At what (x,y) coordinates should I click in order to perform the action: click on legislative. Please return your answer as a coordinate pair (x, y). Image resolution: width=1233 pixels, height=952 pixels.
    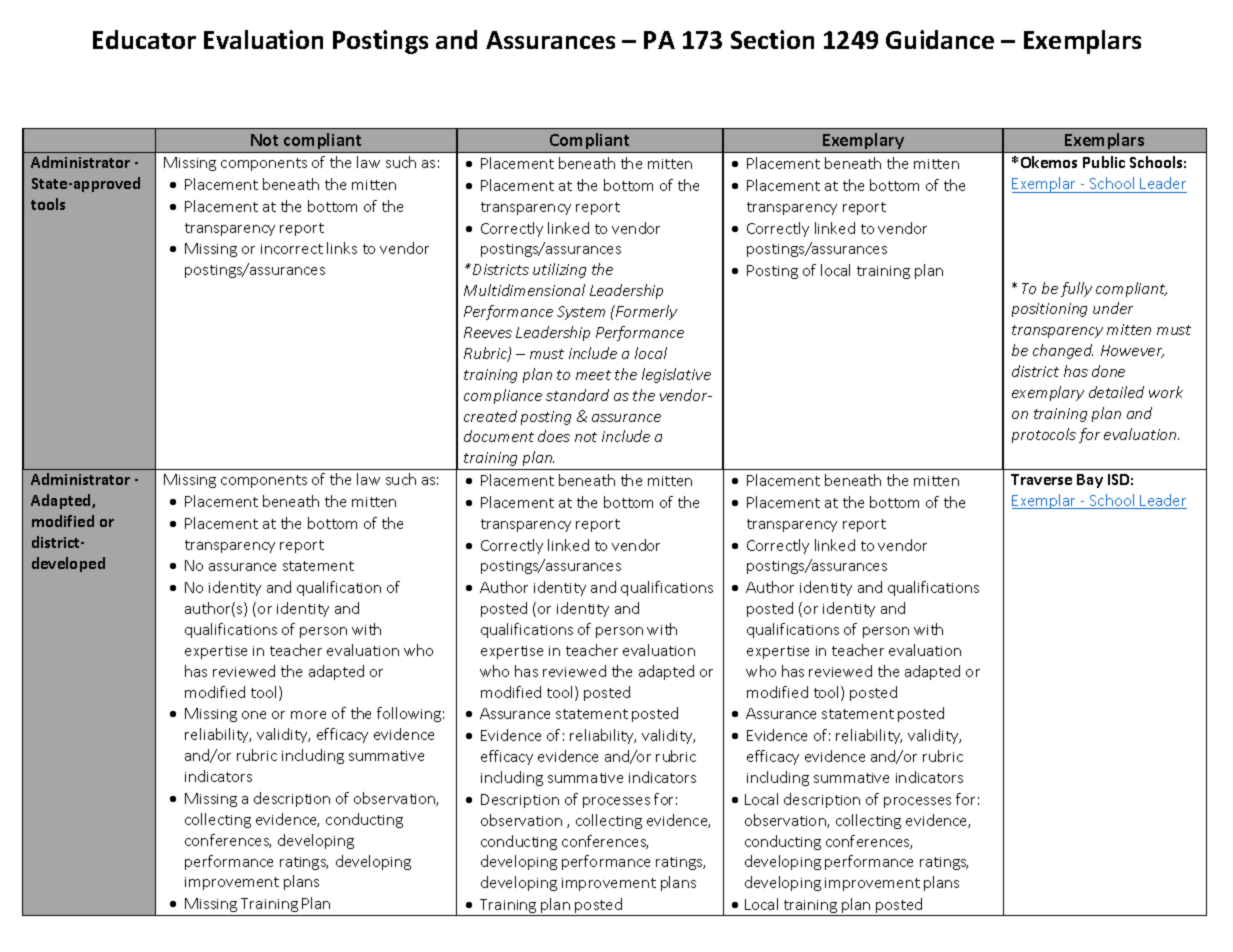
    Looking at the image, I should click on (676, 375).
